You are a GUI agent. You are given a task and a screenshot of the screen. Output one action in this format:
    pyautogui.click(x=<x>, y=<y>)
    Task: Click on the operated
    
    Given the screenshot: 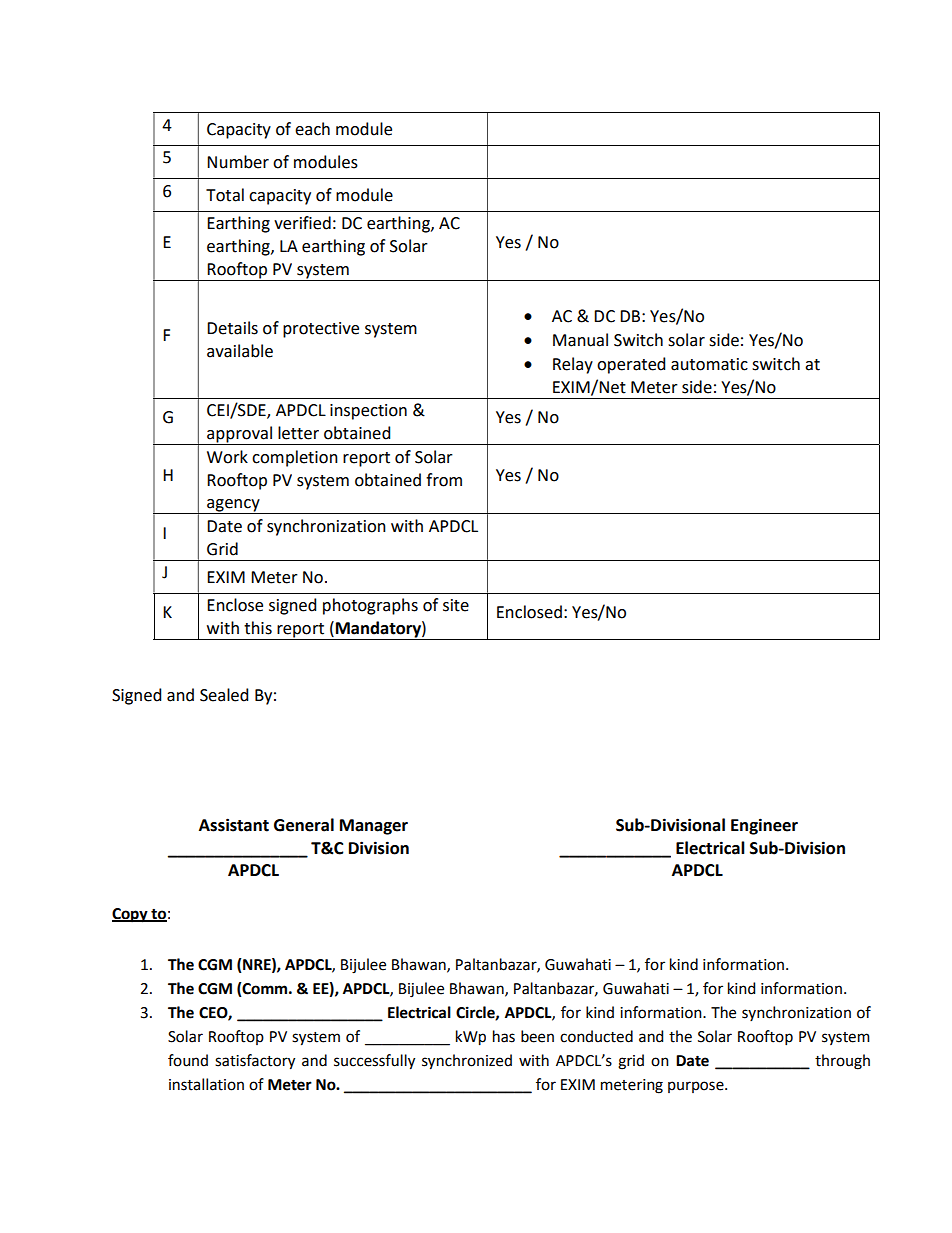 What is the action you would take?
    pyautogui.click(x=631, y=365)
